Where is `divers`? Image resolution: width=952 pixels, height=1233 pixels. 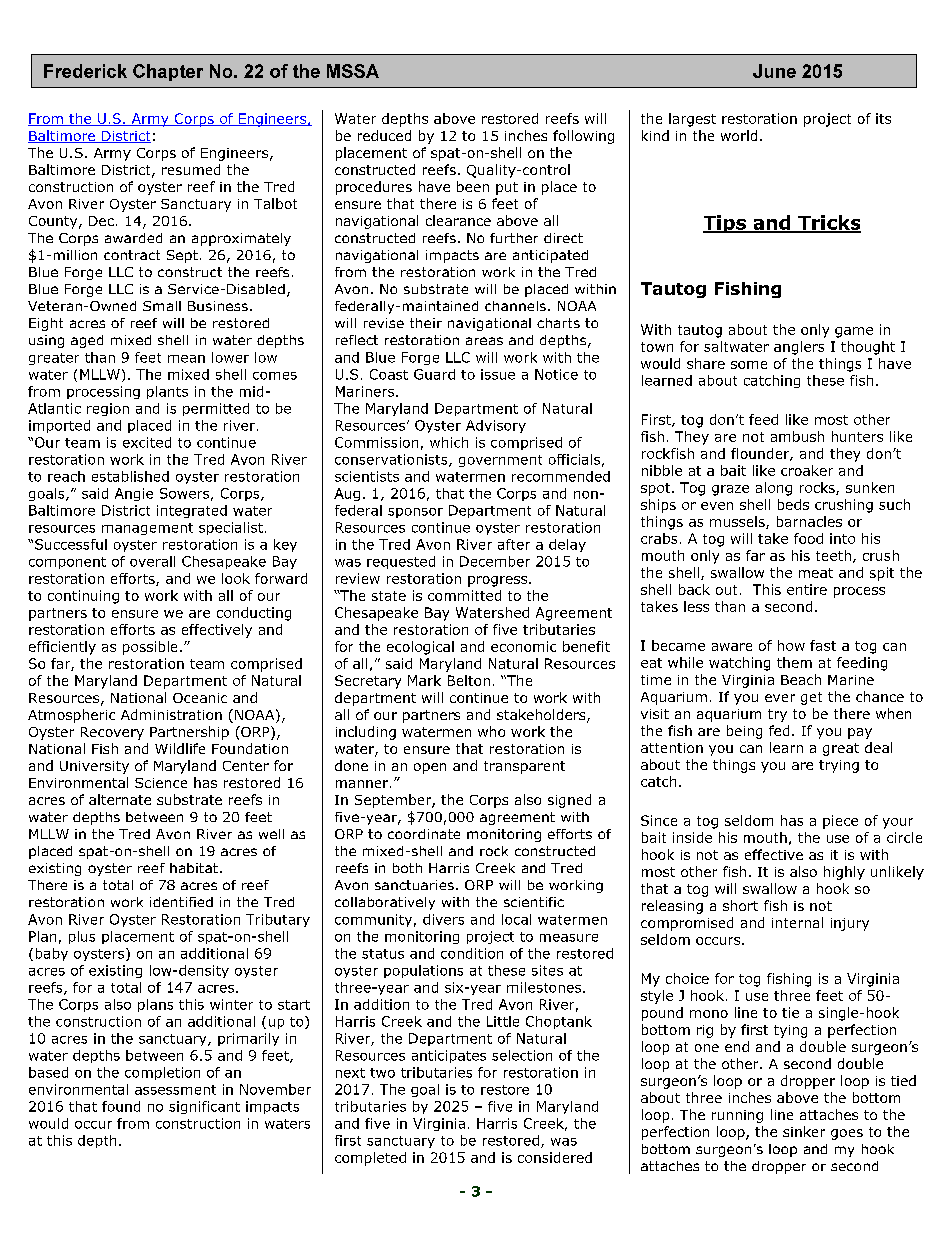
divers is located at coordinates (443, 919).
